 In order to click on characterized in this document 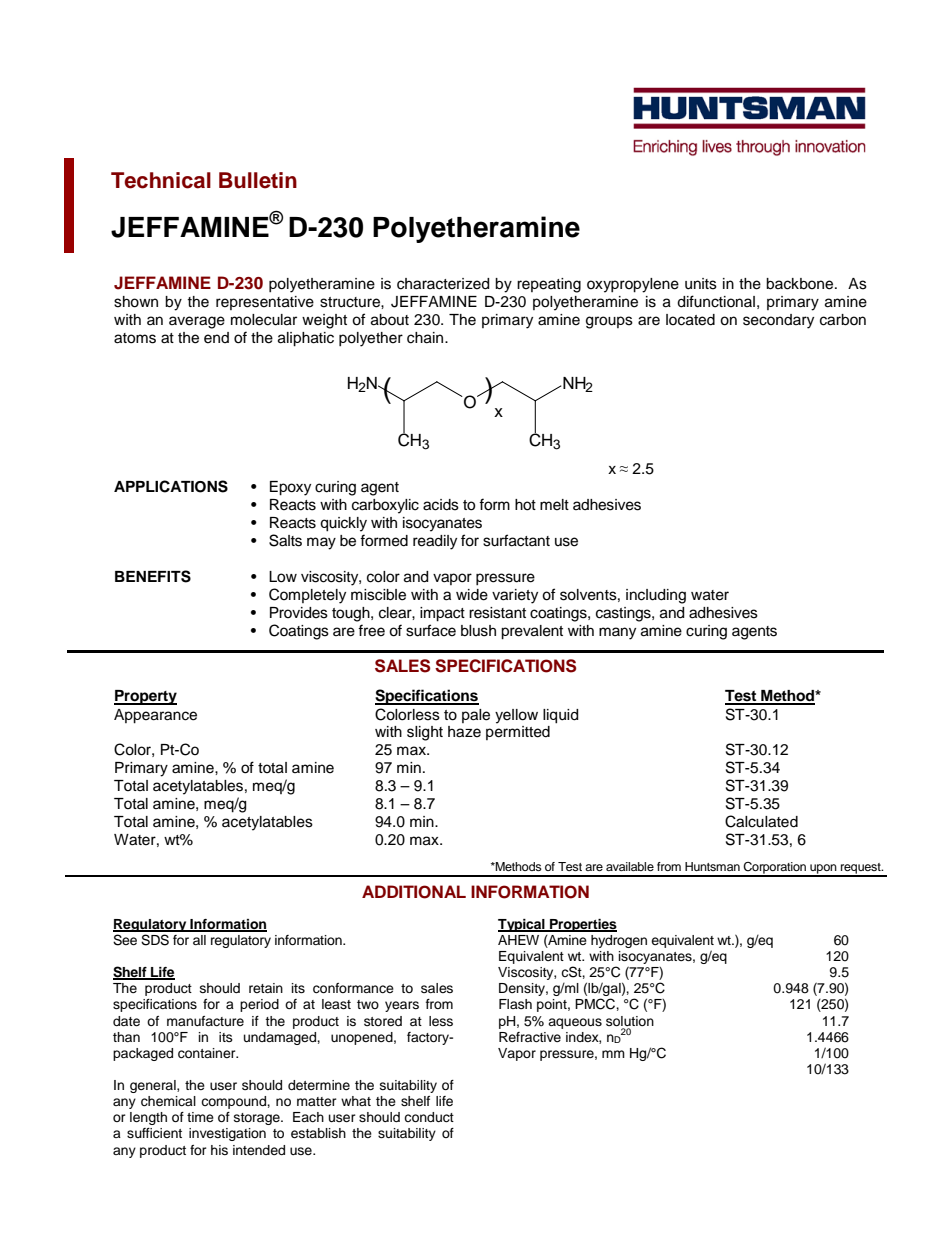, I will do `click(443, 284)`.
